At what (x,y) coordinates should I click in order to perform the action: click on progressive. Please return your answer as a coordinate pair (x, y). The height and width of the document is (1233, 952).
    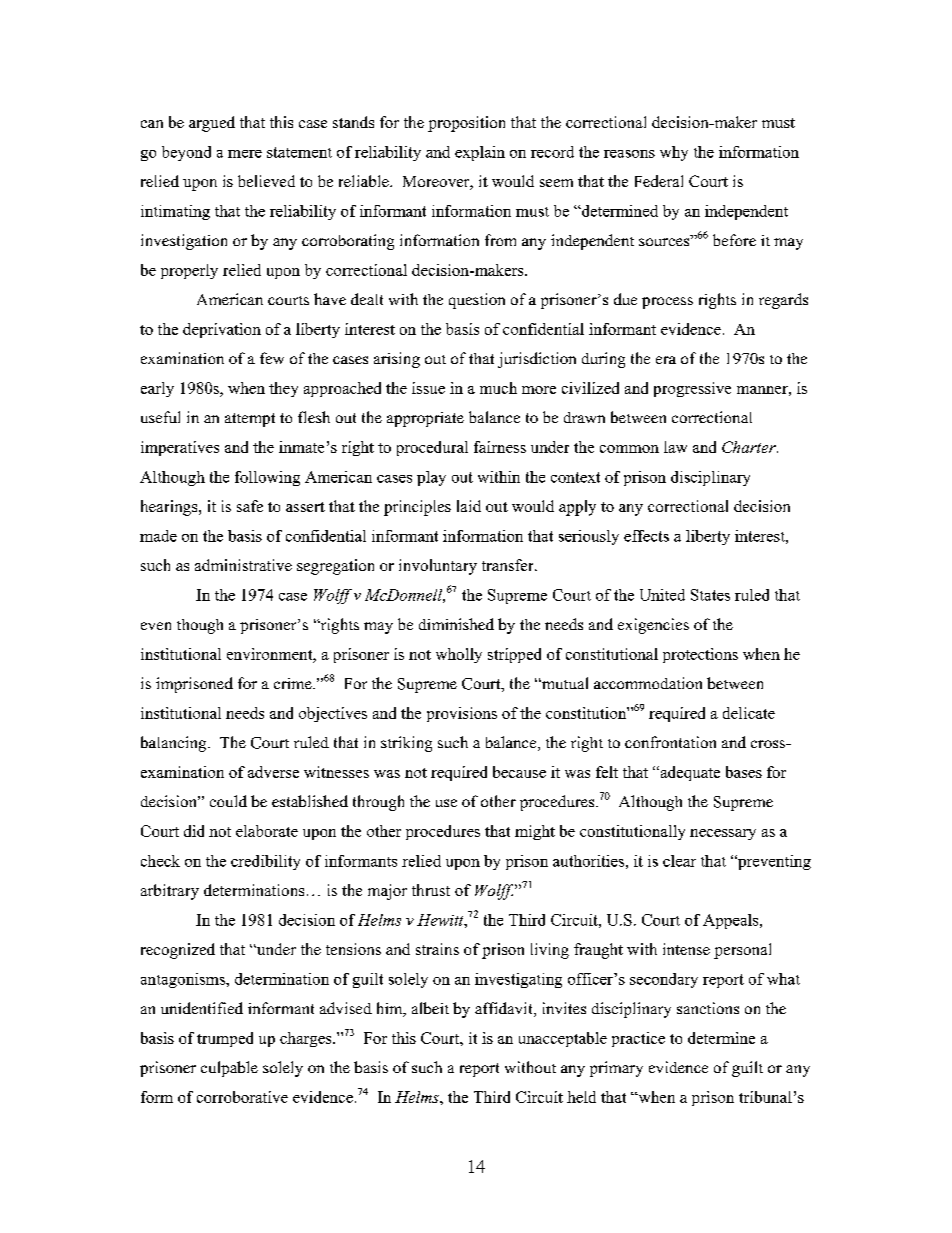
    Looking at the image, I should click on (692, 389).
